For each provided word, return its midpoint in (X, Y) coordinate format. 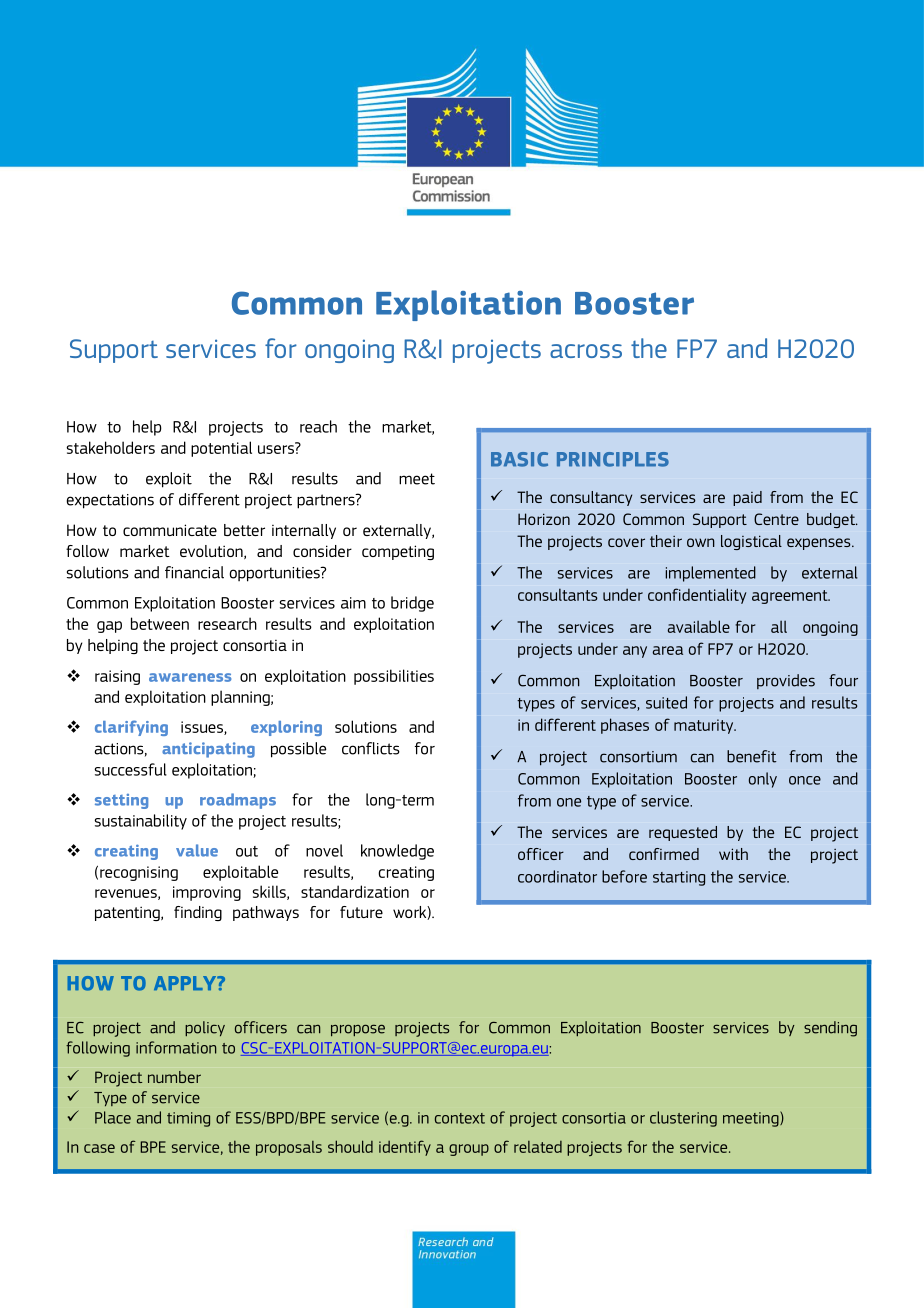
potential (221, 449)
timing (188, 1119)
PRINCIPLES (613, 459)
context (460, 1118)
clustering (683, 1119)
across (586, 351)
